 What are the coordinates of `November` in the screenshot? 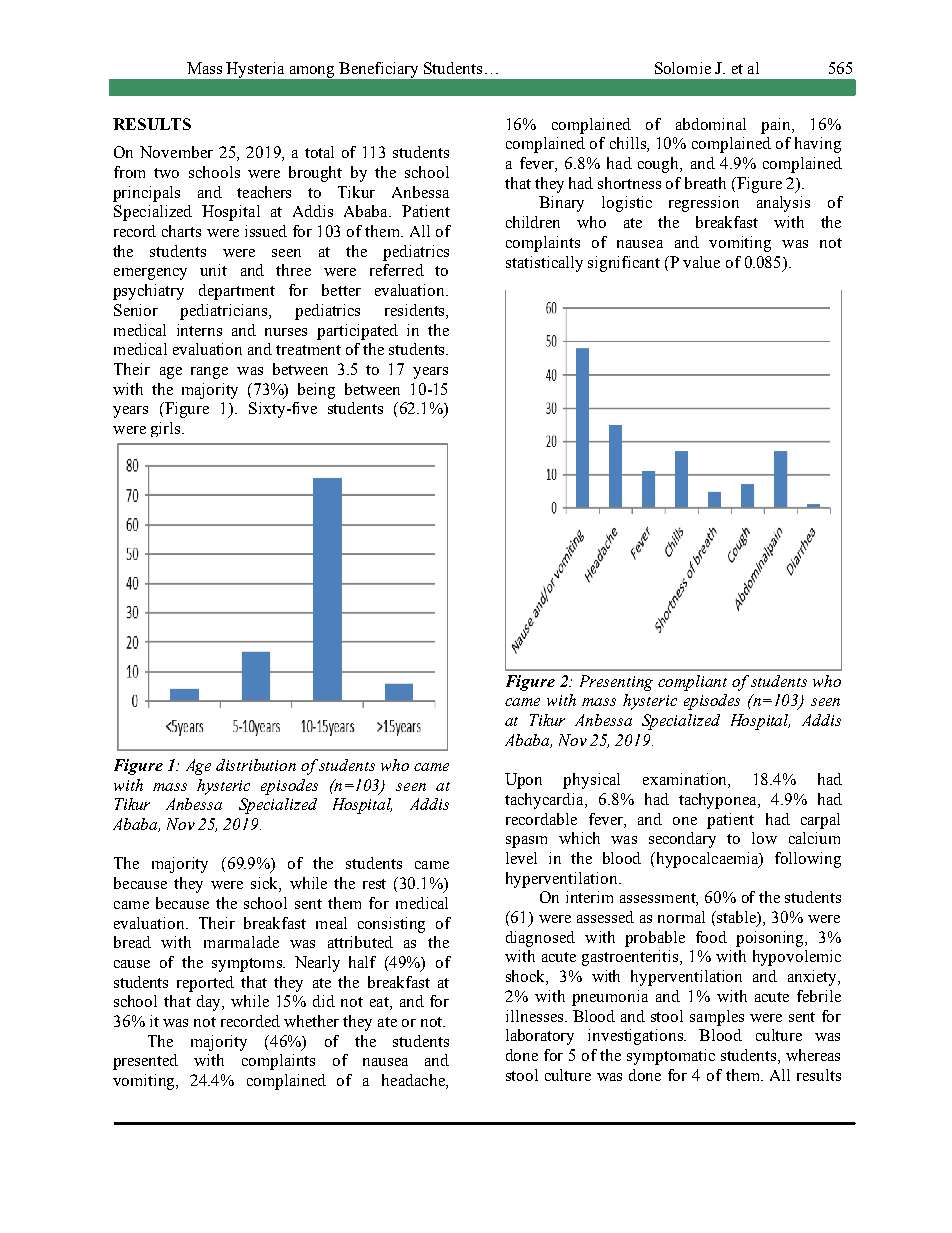 It's located at (176, 152).
